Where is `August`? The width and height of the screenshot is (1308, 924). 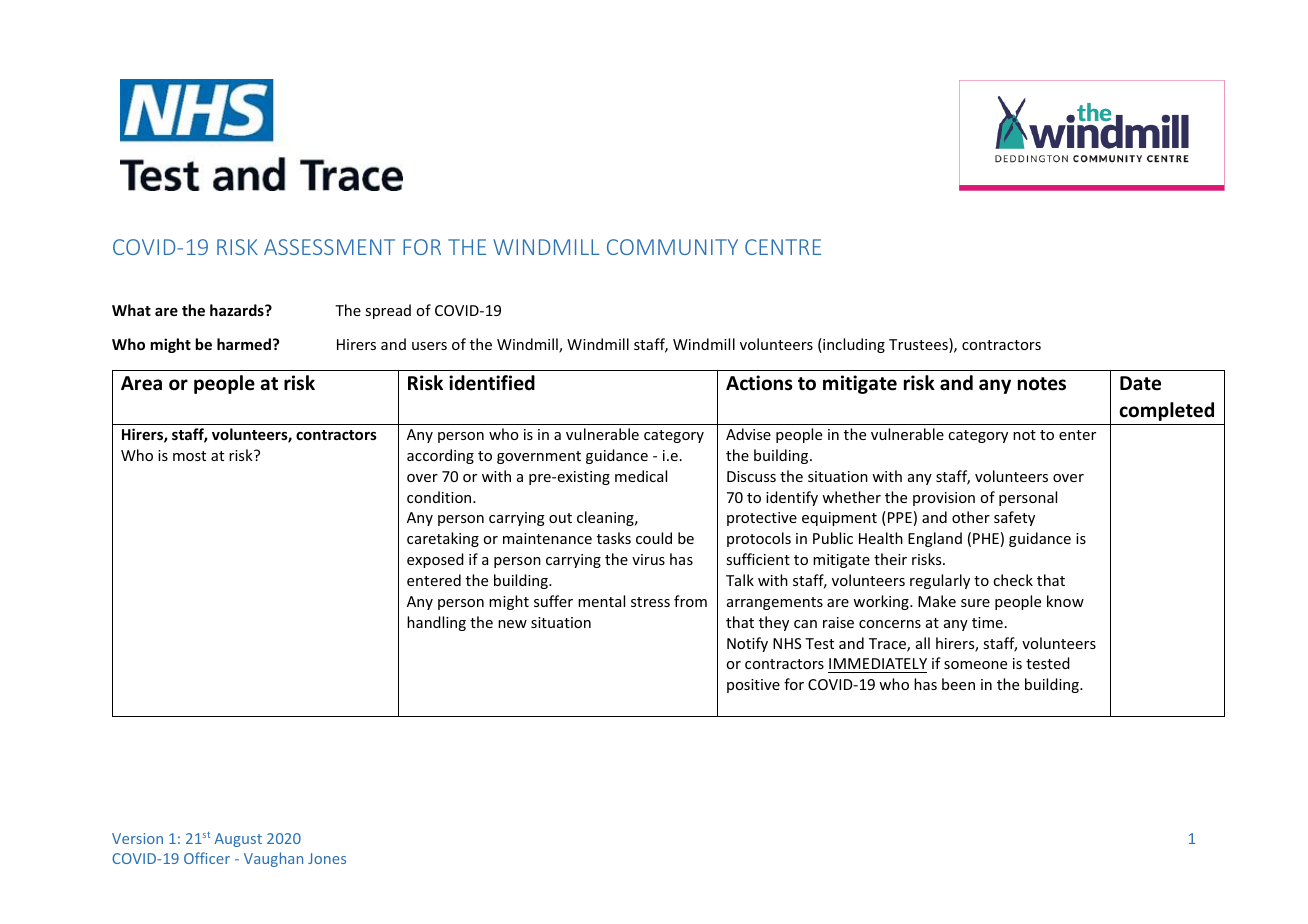
August is located at coordinates (238, 840).
